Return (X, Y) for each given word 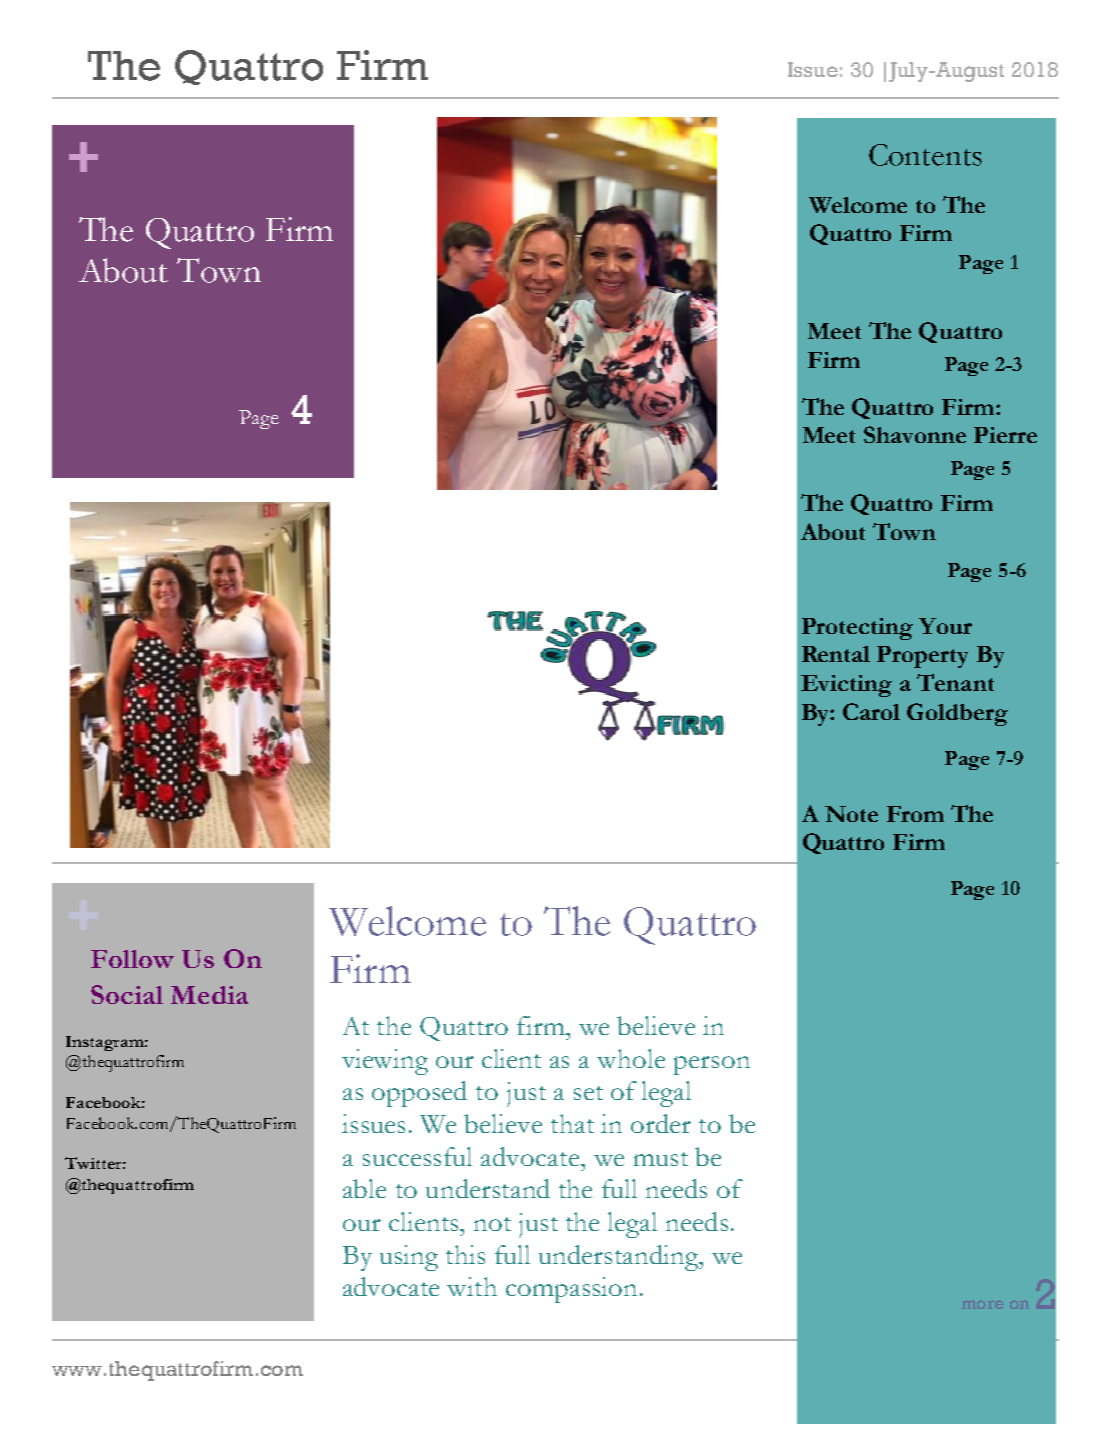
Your (945, 626)
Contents (925, 155)
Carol (871, 711)
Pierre (1005, 435)
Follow (132, 959)
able (364, 1188)
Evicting (846, 686)
